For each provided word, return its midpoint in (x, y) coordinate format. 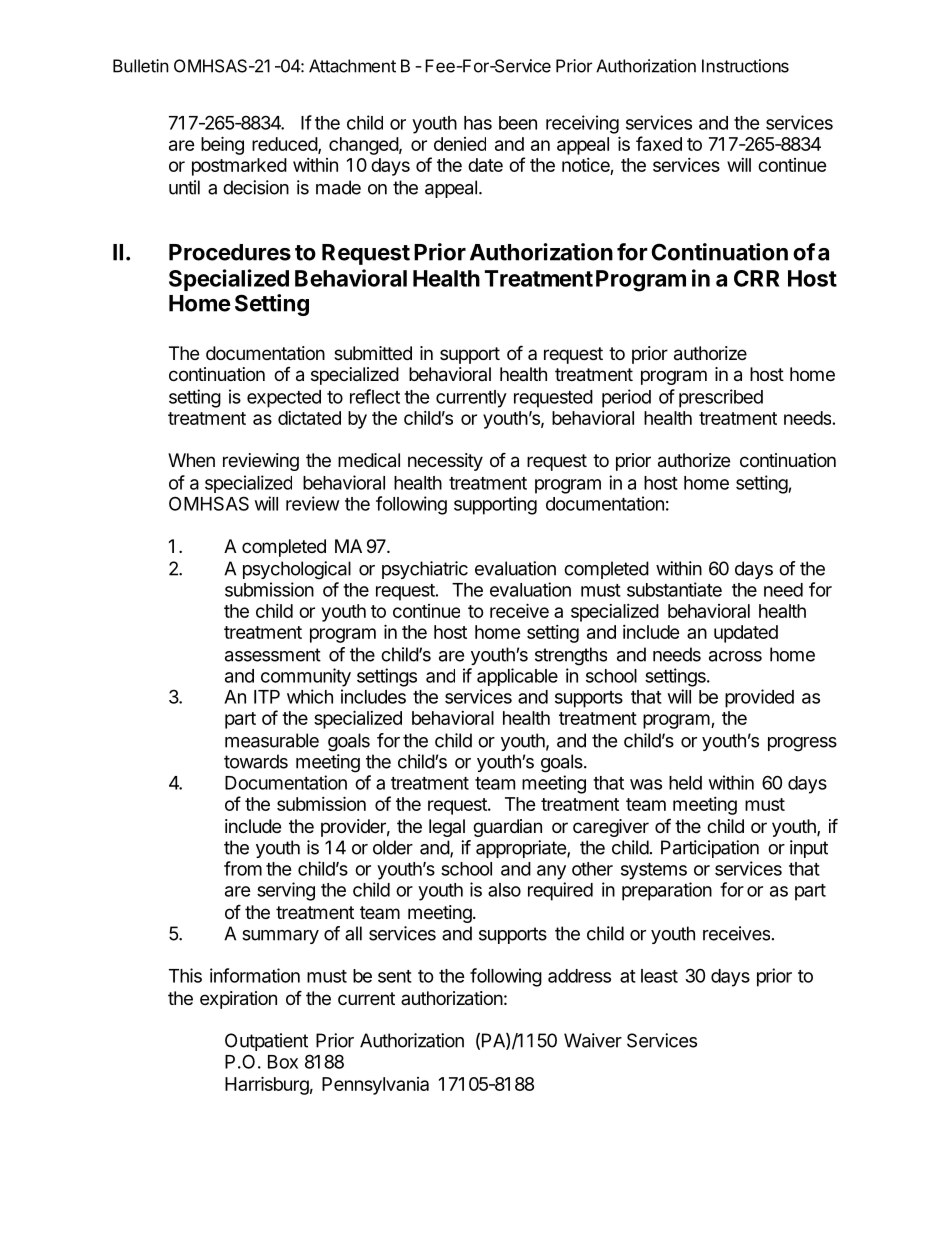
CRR (756, 278)
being (222, 145)
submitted (373, 353)
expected (284, 399)
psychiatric (425, 570)
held (685, 783)
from (243, 868)
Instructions (745, 66)
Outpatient (266, 1042)
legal (447, 828)
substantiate (674, 589)
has (478, 123)
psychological (297, 570)
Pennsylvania (375, 1086)
